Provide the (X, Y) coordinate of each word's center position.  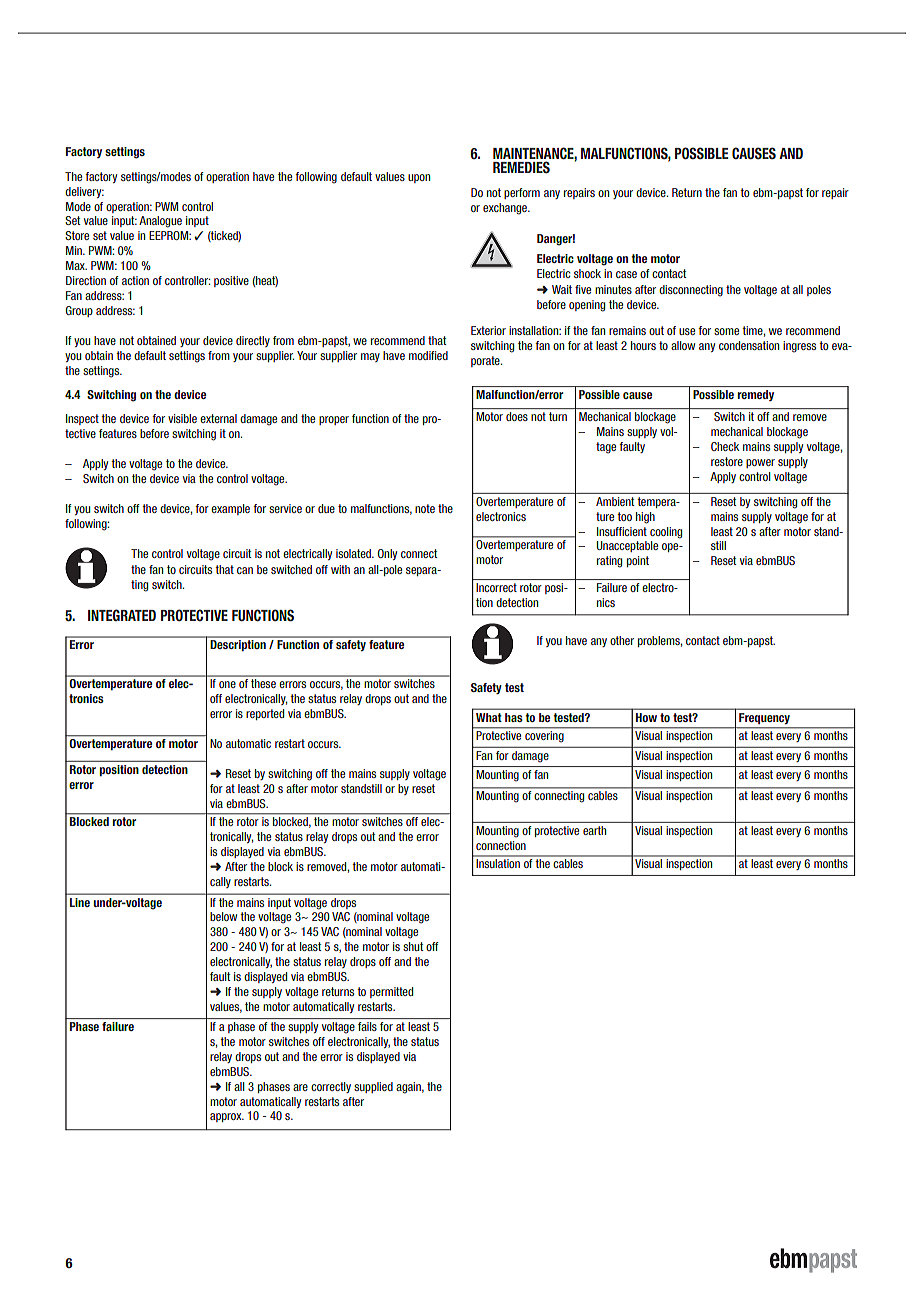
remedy (756, 395)
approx (227, 1117)
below (223, 916)
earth (594, 830)
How (646, 717)
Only (387, 554)
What (488, 717)
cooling (666, 533)
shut (413, 946)
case (626, 274)
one (227, 684)
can (245, 570)
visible (182, 418)
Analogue (160, 222)
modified (428, 355)
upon (419, 178)
